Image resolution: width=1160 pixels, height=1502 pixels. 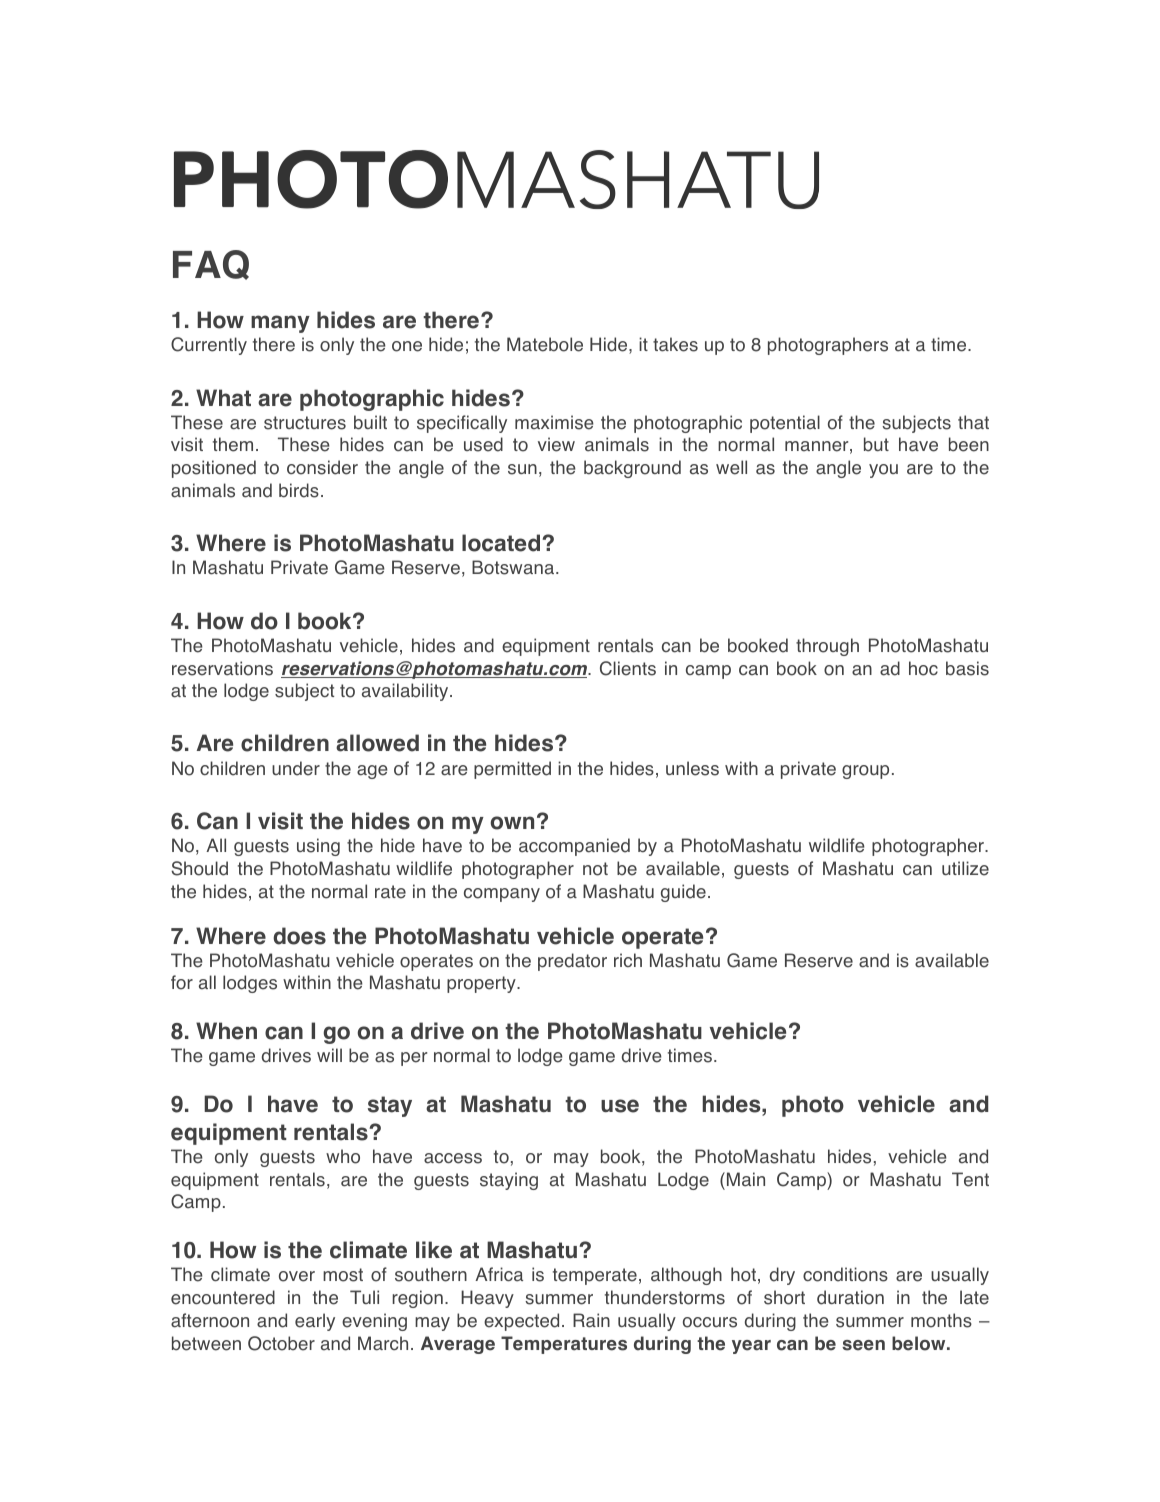 I want to click on utilize, so click(x=965, y=868).
